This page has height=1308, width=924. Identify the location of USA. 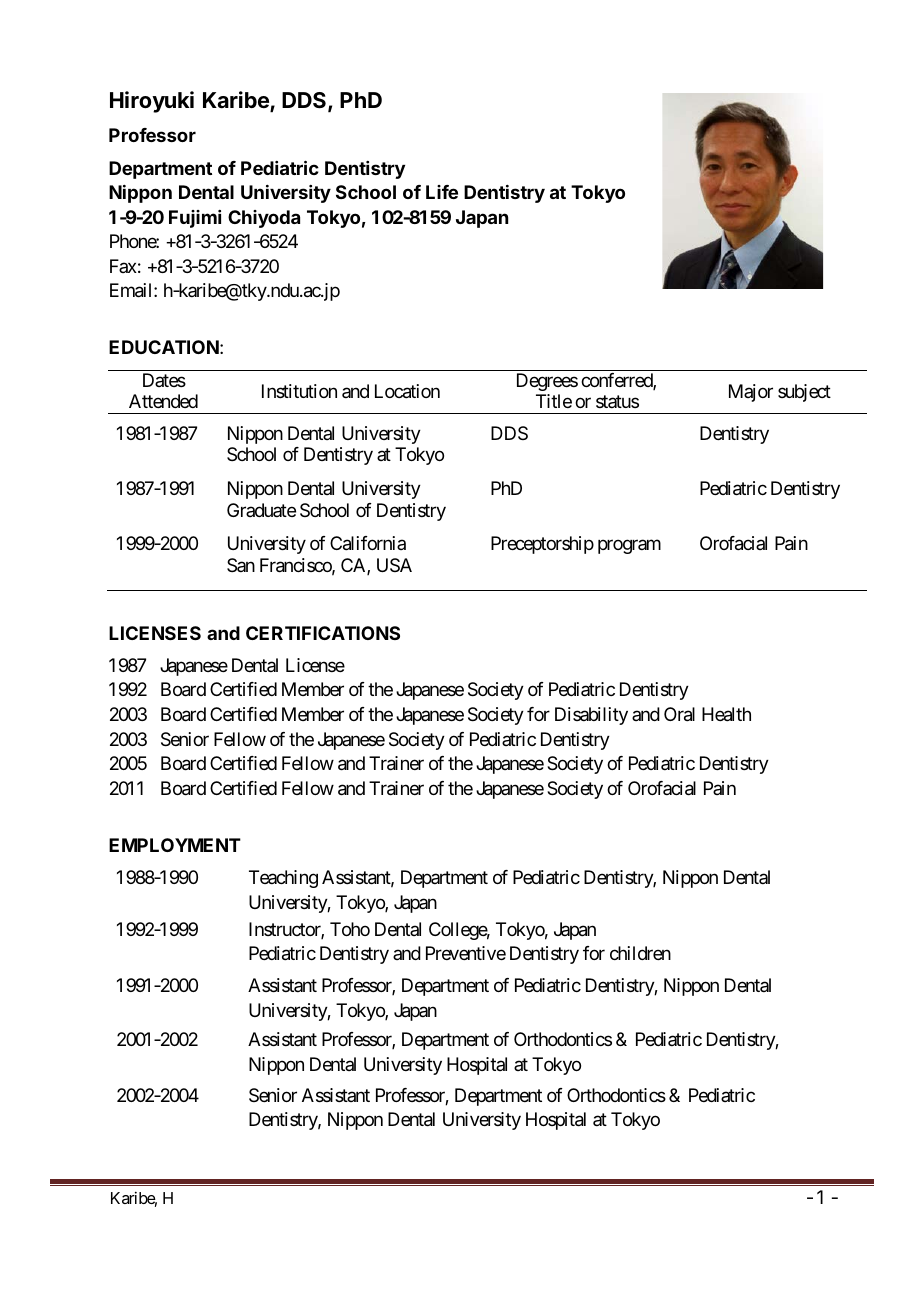
(394, 565).
